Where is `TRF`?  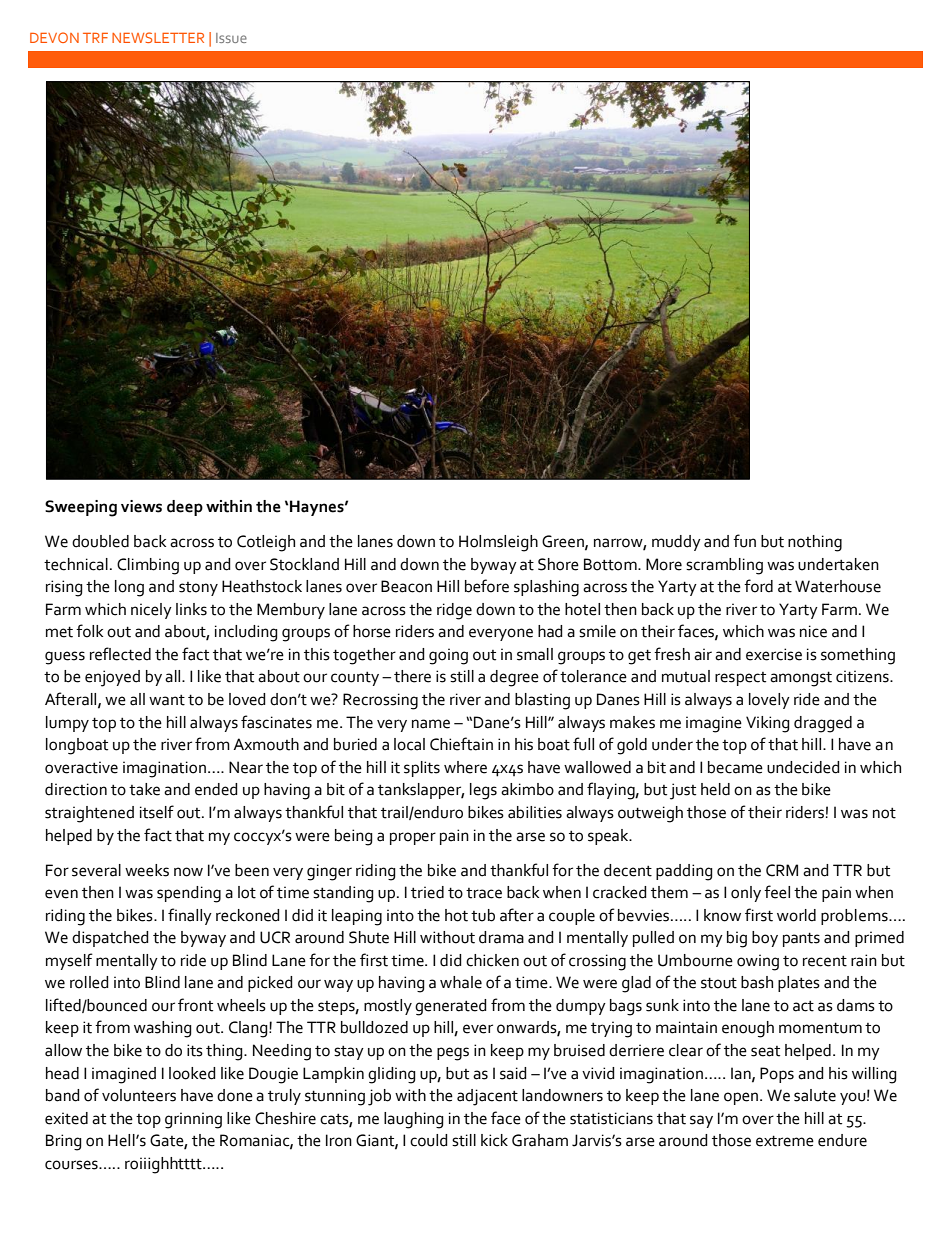 TRF is located at coordinates (95, 38).
